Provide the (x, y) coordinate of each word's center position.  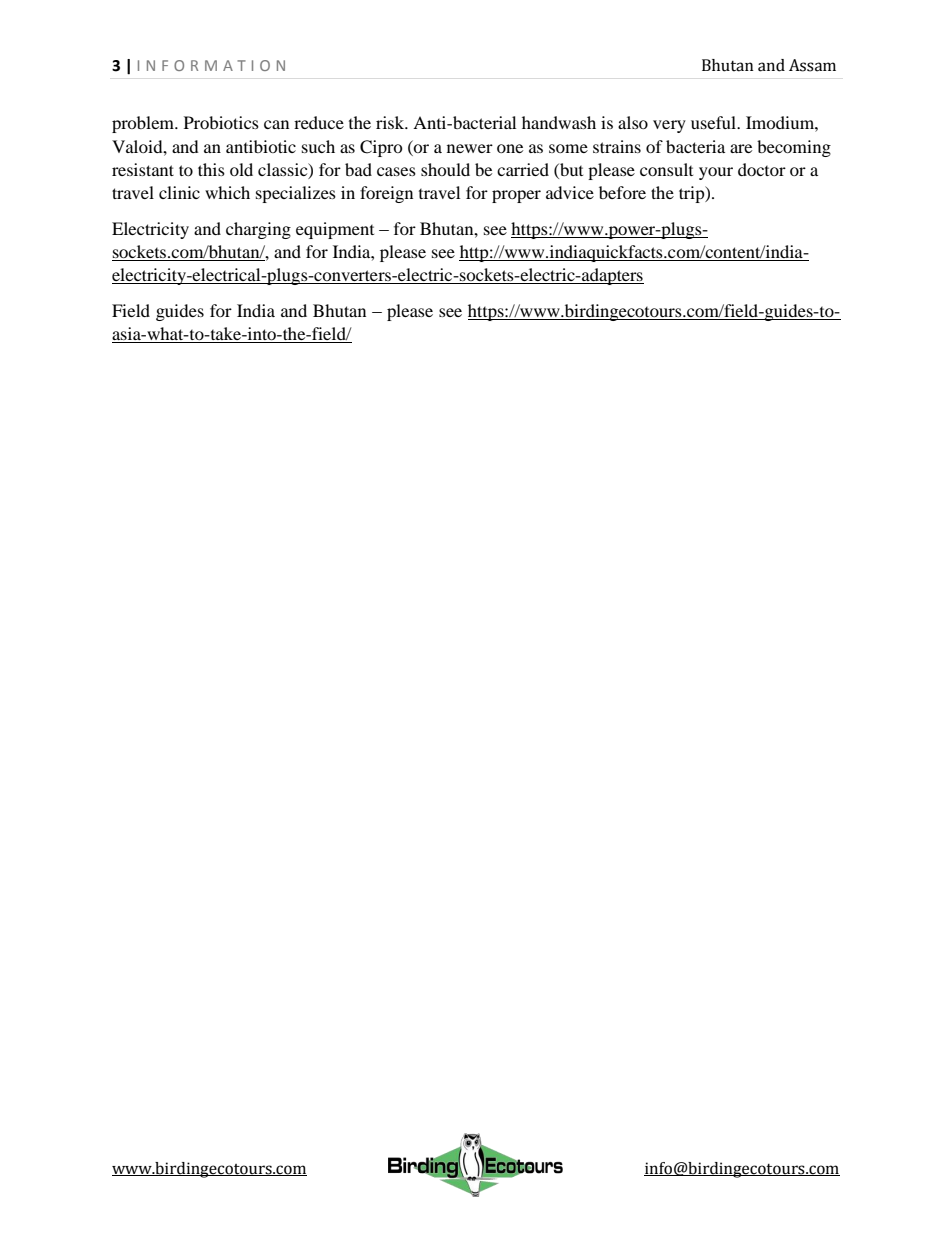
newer (470, 148)
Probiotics (221, 122)
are (741, 148)
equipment (335, 230)
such (318, 146)
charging (258, 230)
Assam (812, 65)
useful (715, 122)
